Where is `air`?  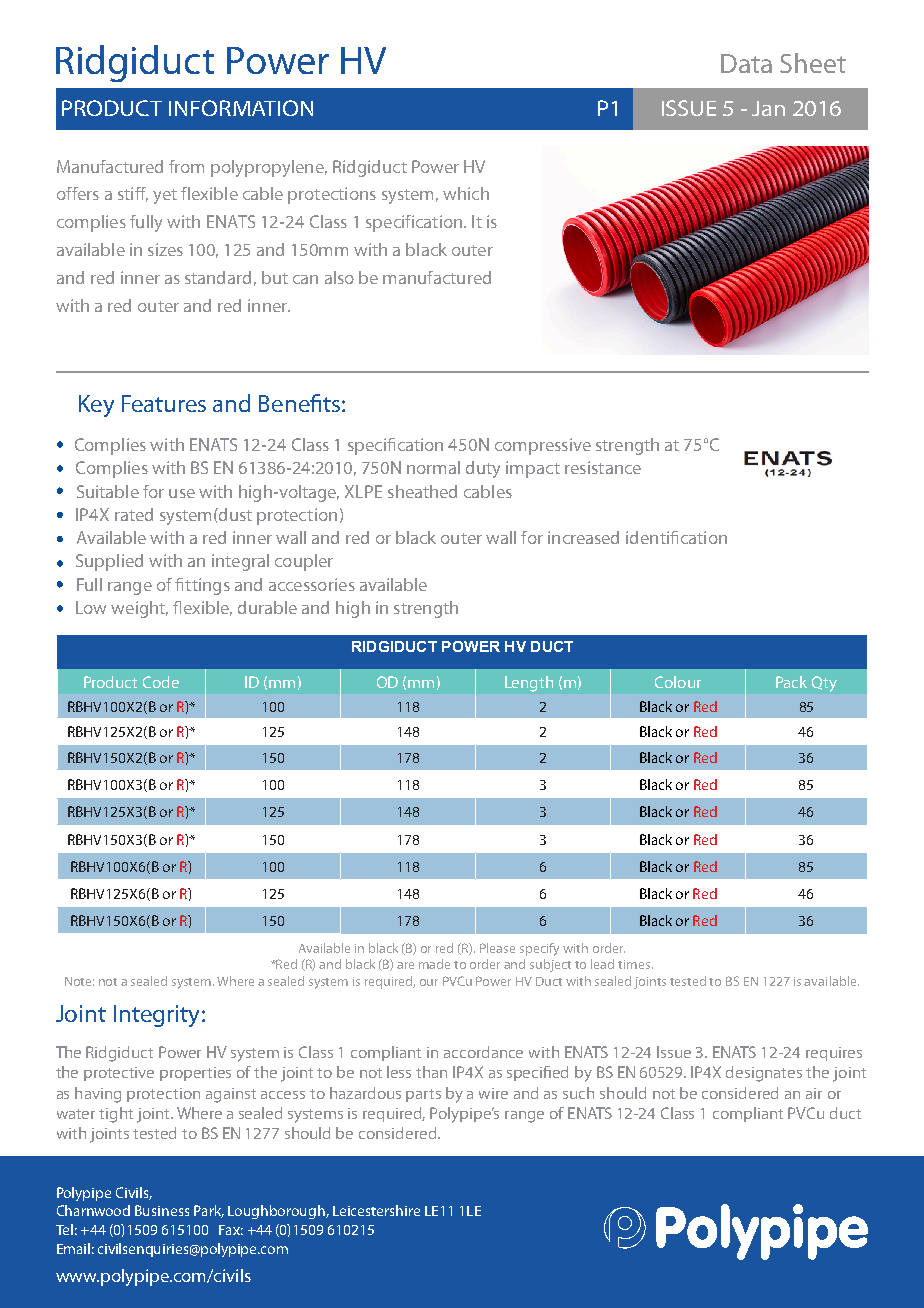 air is located at coordinates (814, 1093).
